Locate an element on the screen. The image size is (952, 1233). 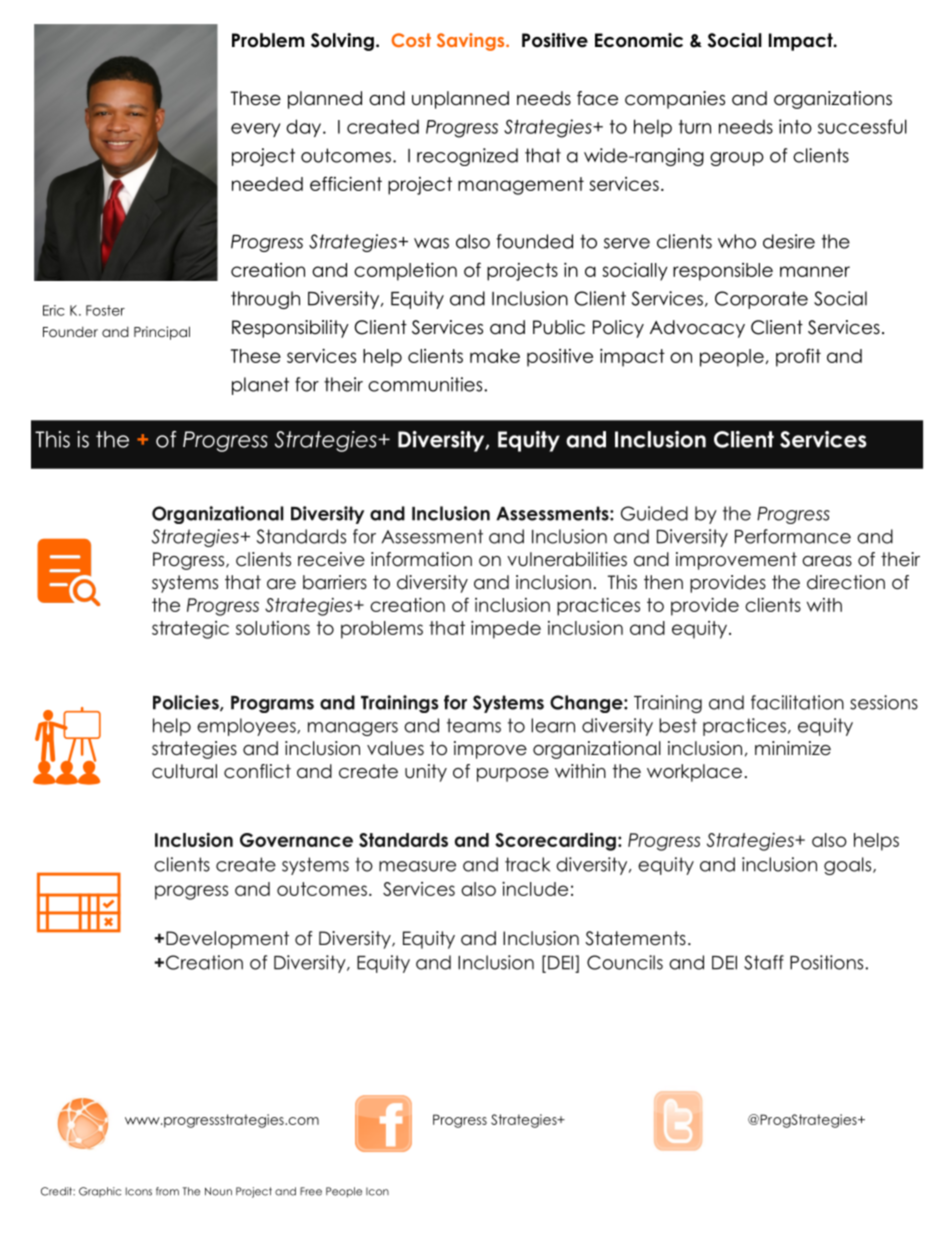
impede is located at coordinates (506, 630).
